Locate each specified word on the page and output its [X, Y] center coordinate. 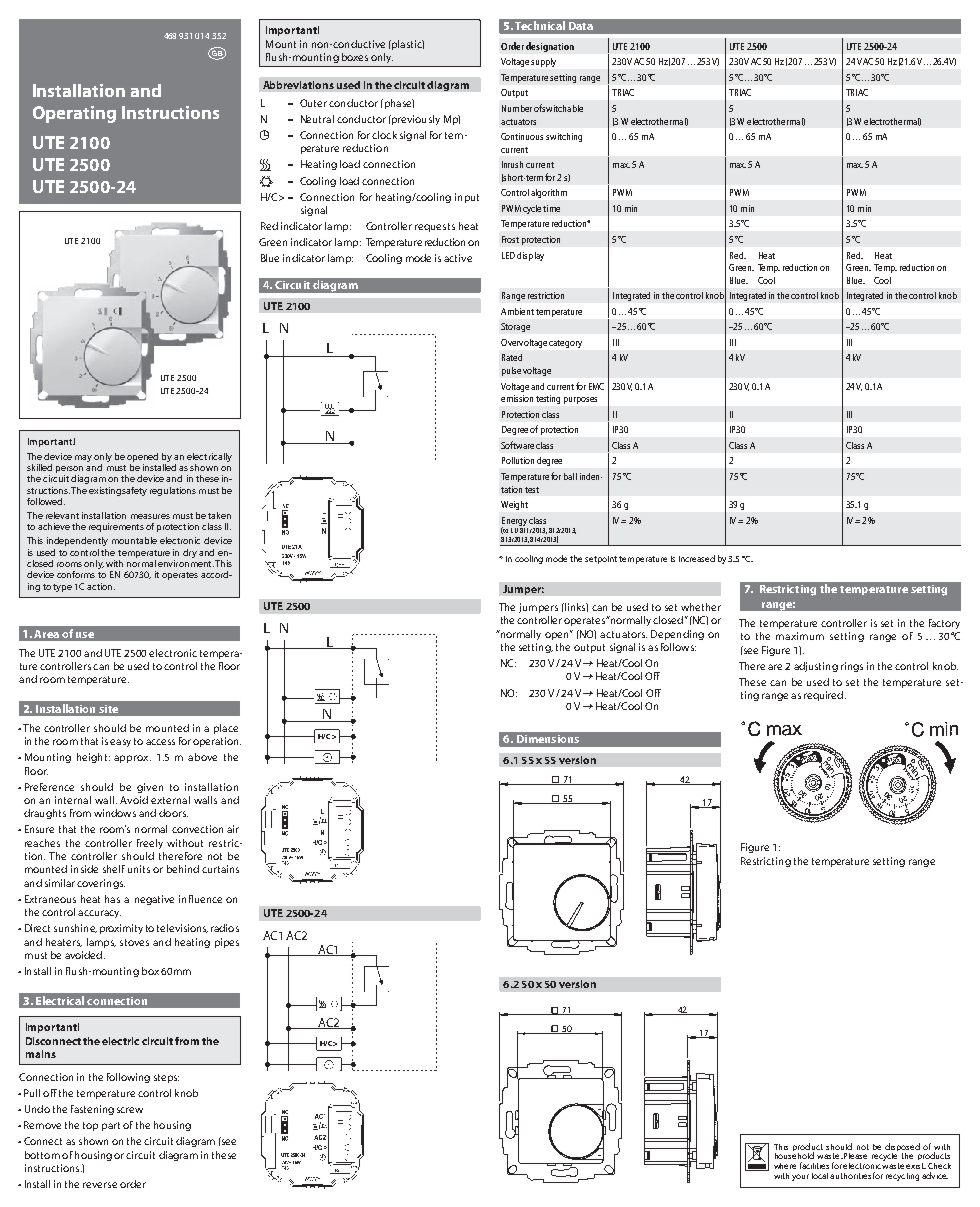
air [233, 829]
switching [564, 137]
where [785, 1166]
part [111, 1126]
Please [855, 1156]
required [825, 696]
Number [517, 108]
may [83, 458]
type [62, 588]
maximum [800, 636]
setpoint [601, 560]
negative [154, 900]
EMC [596, 386]
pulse [511, 371]
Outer [313, 103]
